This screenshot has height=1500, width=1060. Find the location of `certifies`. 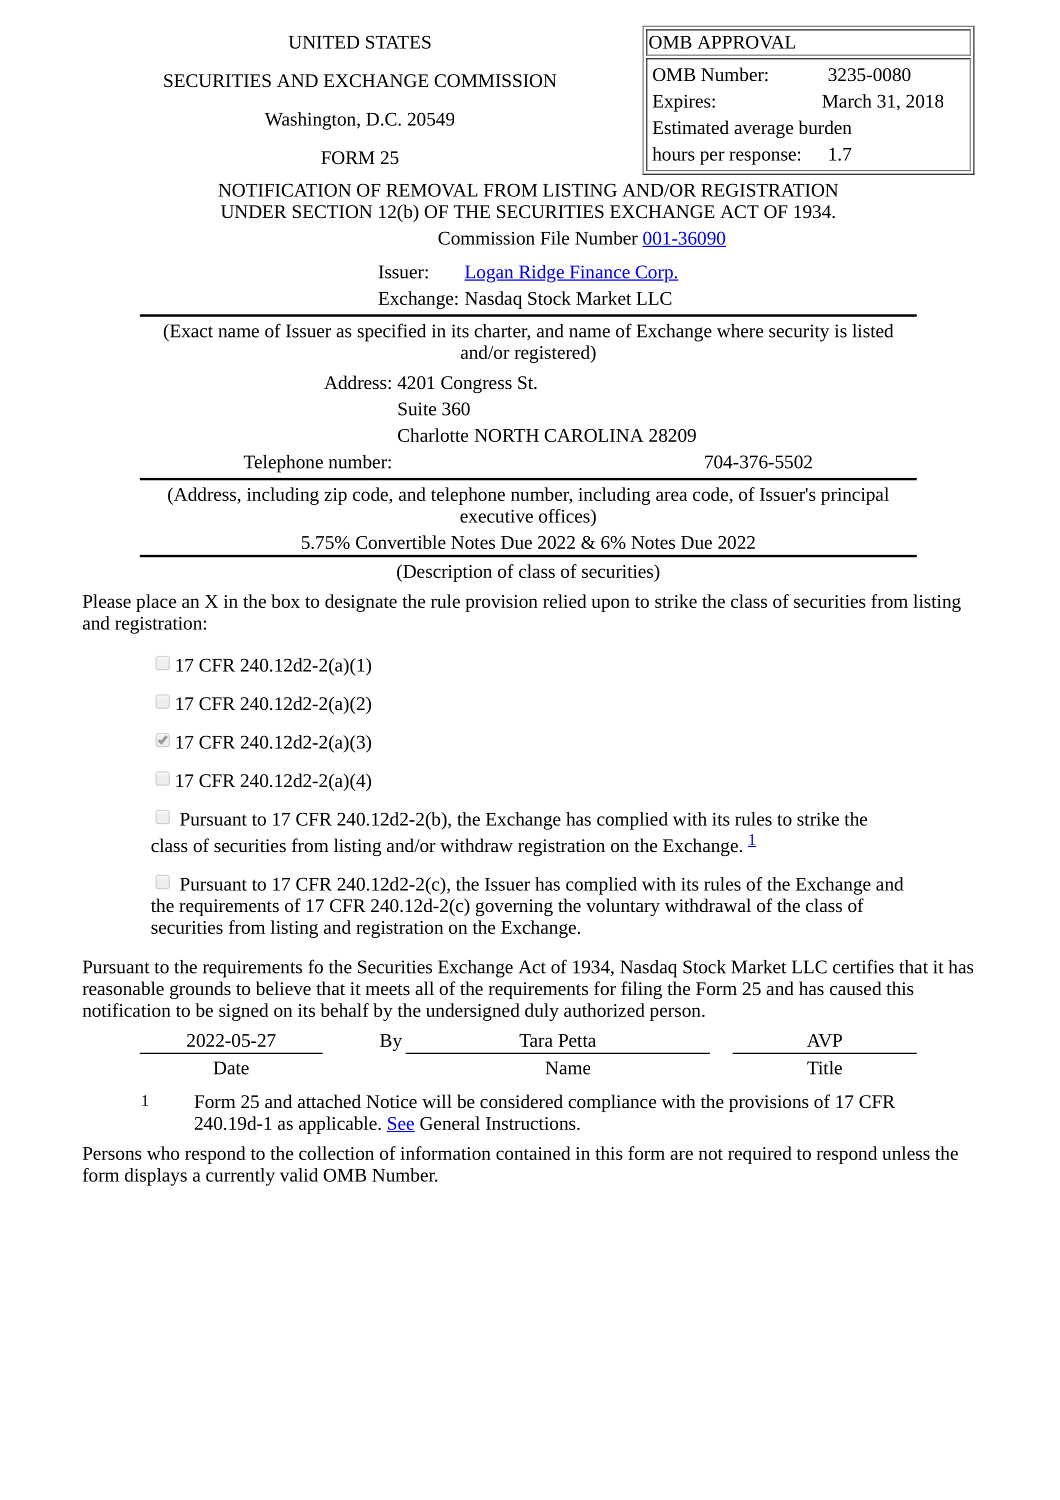

certifies is located at coordinates (863, 966).
